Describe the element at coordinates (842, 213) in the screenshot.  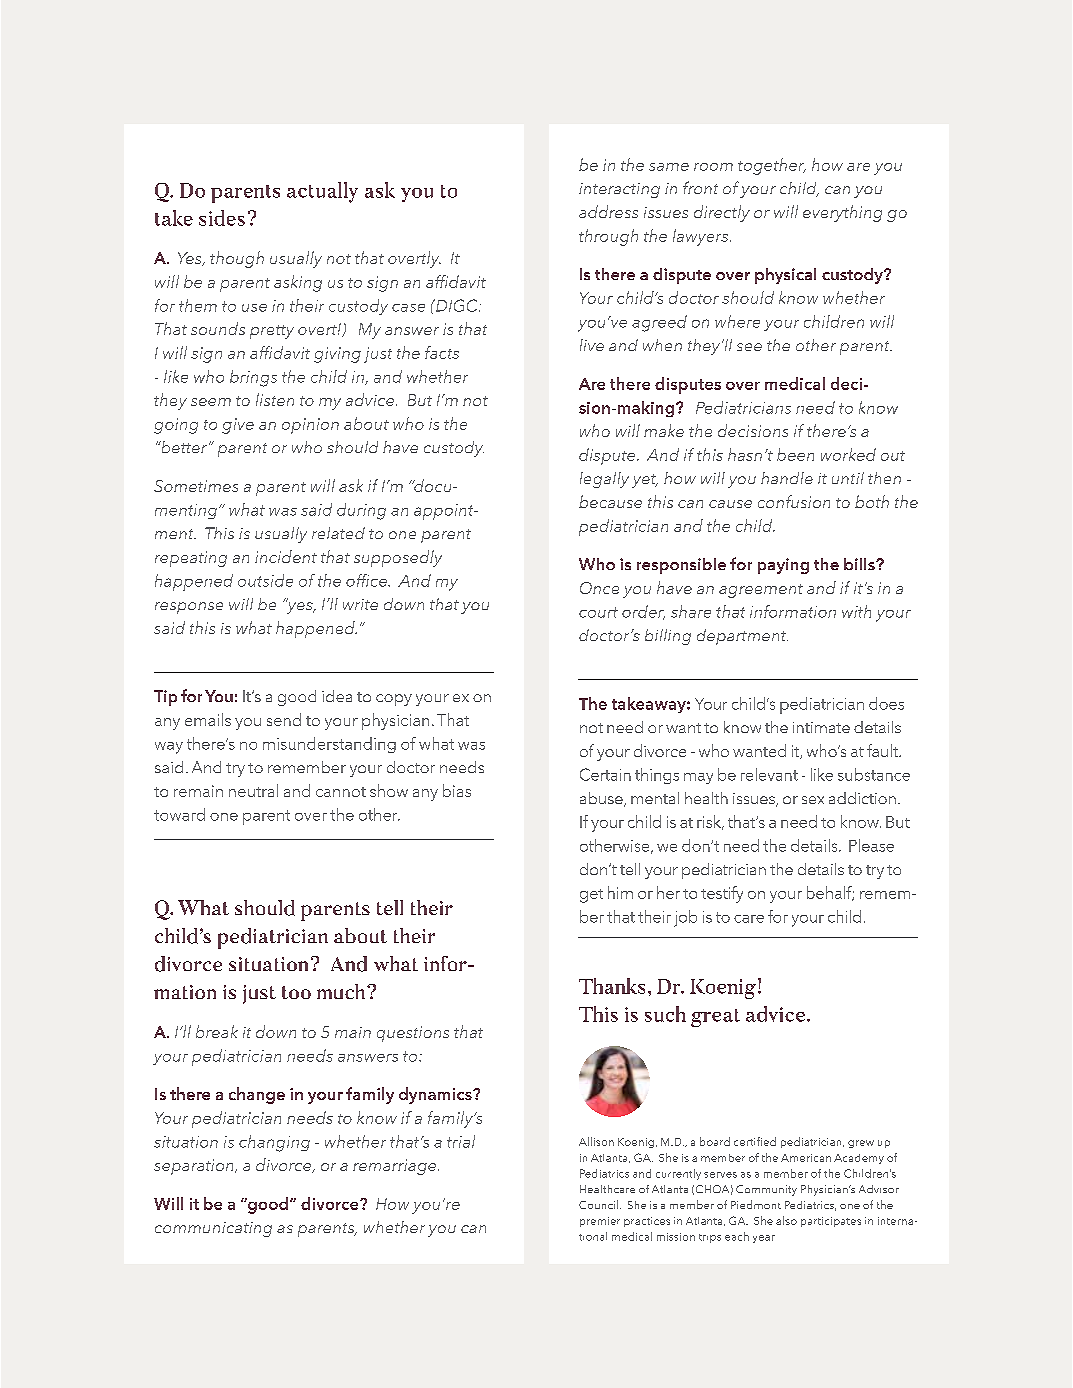
I see `everything` at that location.
